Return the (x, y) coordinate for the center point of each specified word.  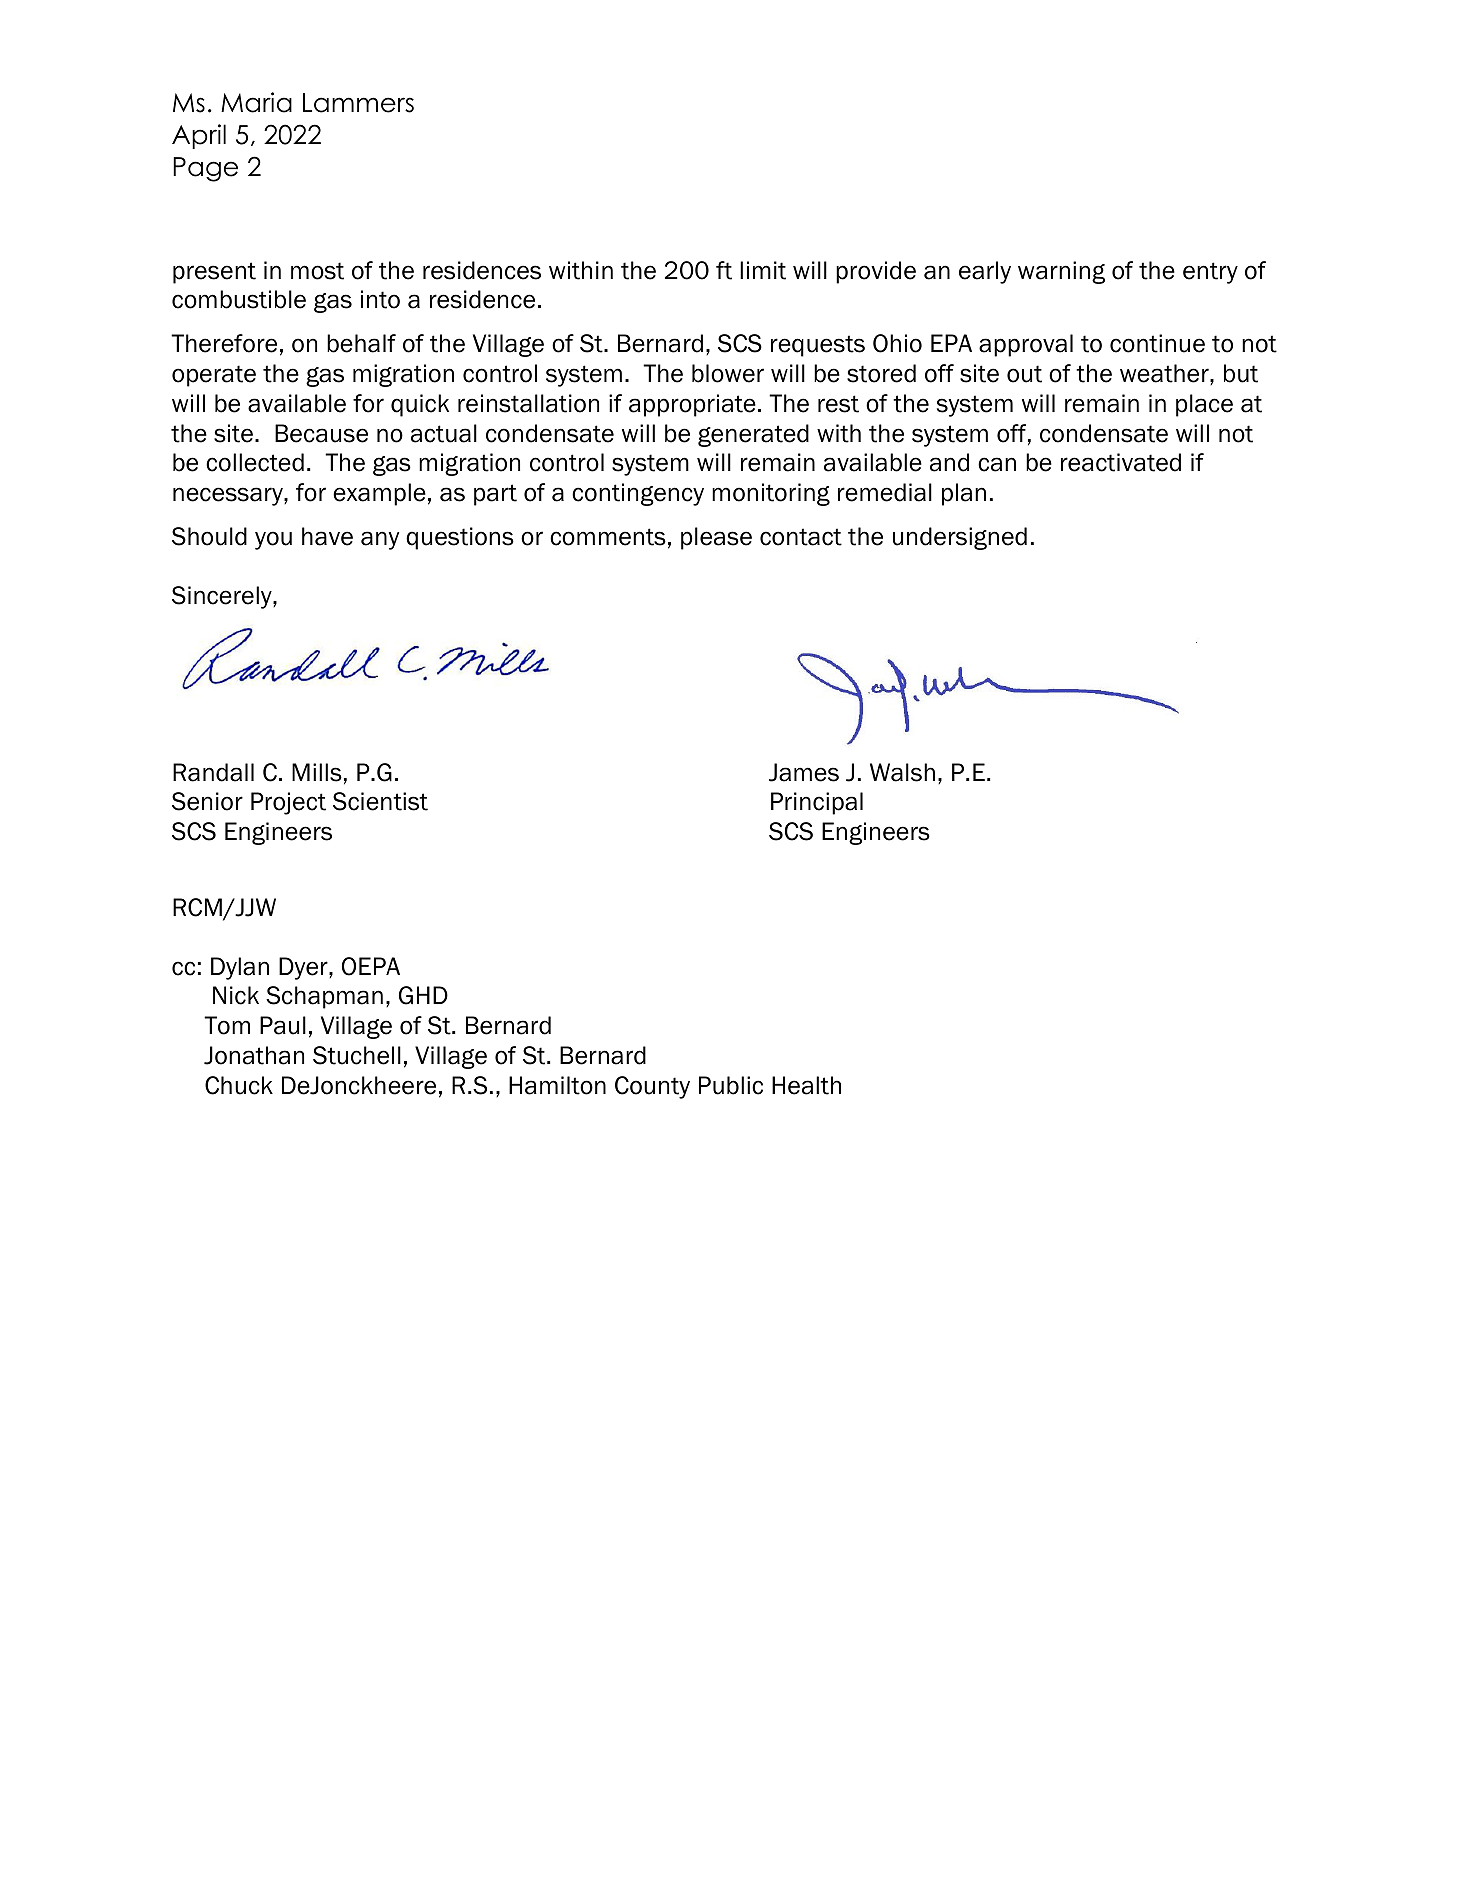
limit (763, 270)
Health (806, 1085)
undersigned (960, 538)
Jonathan (254, 1055)
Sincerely (223, 597)
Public (731, 1085)
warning (1061, 272)
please (716, 538)
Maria (256, 102)
